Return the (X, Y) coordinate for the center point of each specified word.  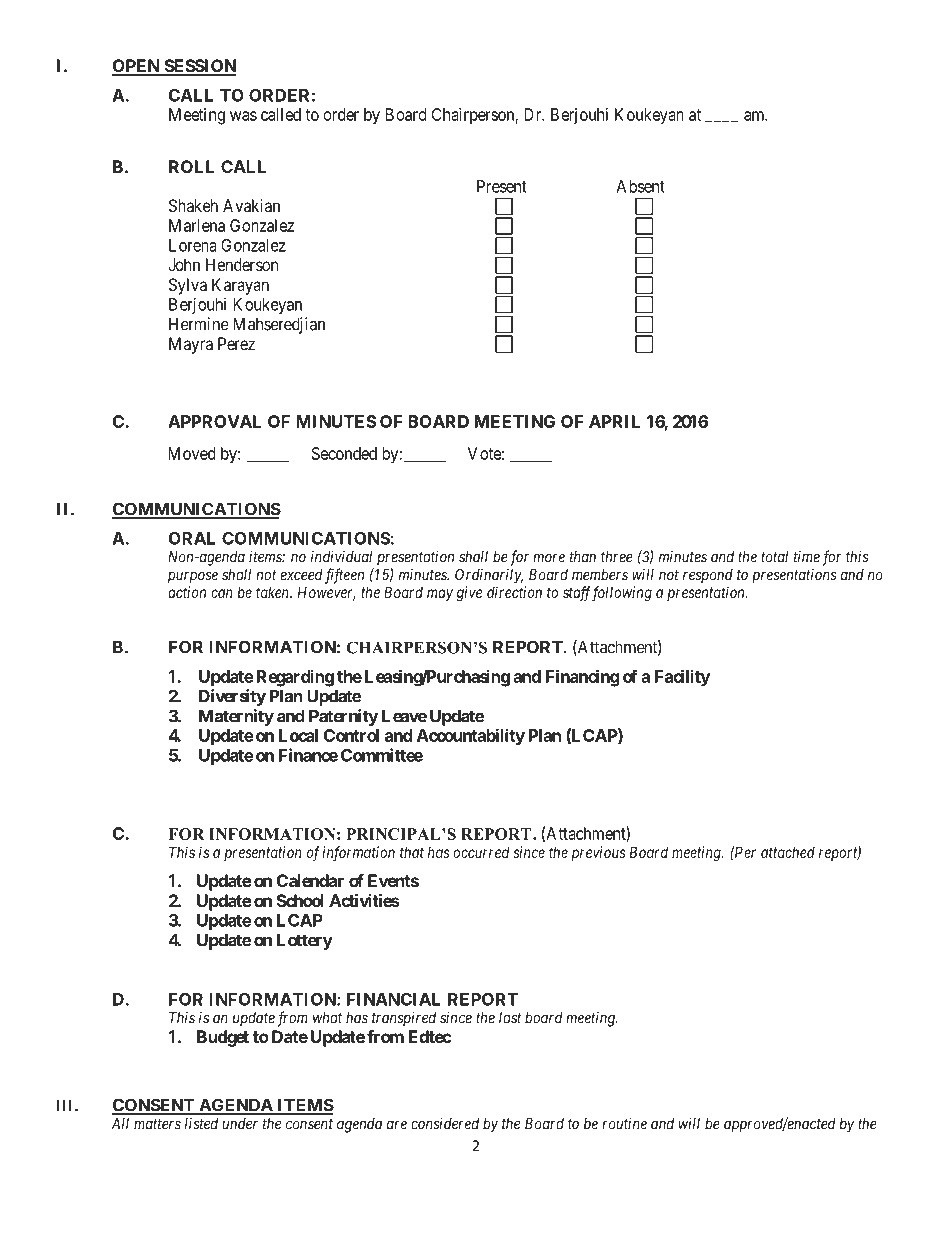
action (187, 592)
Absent (640, 186)
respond (708, 576)
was (243, 116)
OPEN (137, 67)
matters (157, 1124)
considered (445, 1123)
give (469, 594)
